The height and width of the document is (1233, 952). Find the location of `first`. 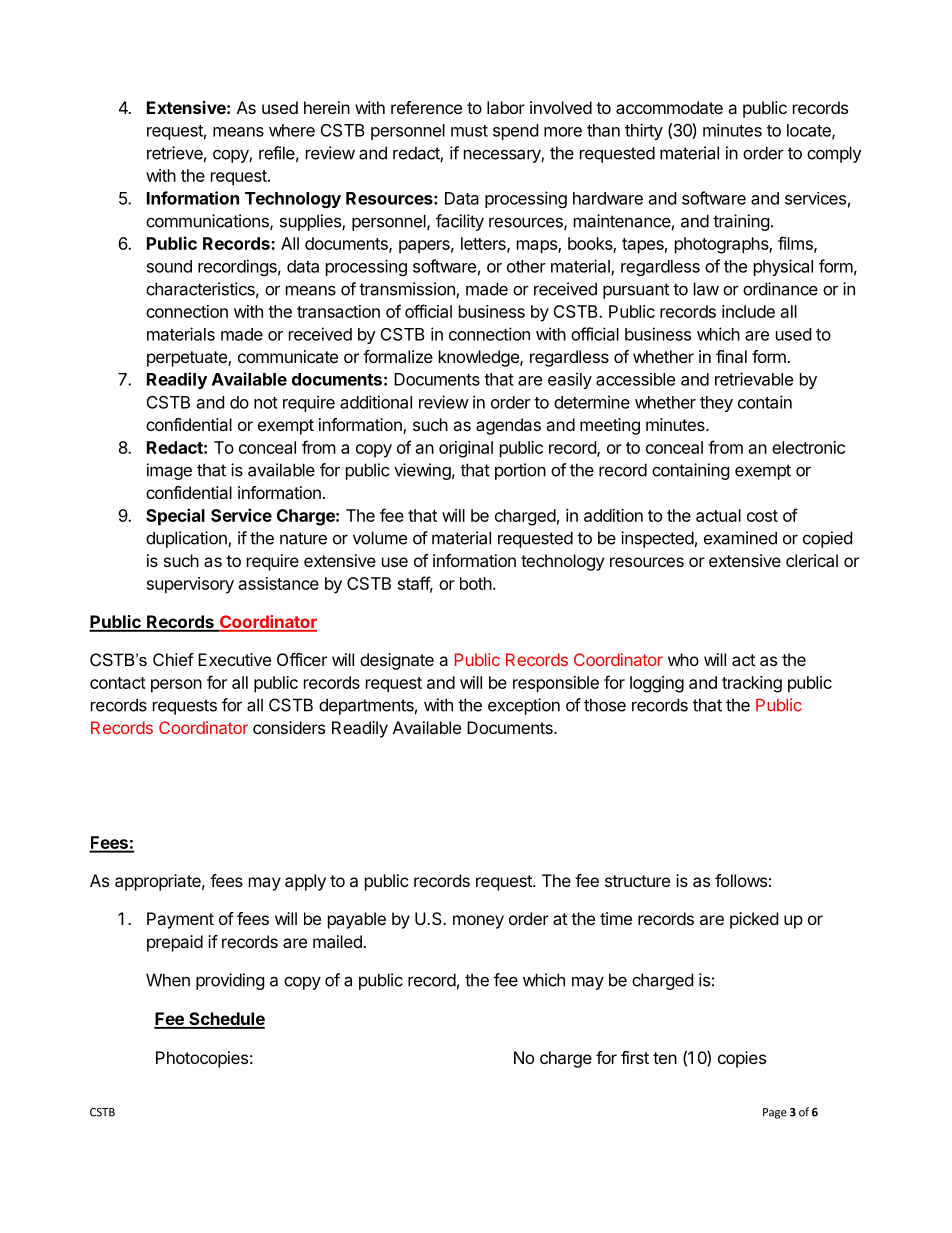

first is located at coordinates (635, 1057).
